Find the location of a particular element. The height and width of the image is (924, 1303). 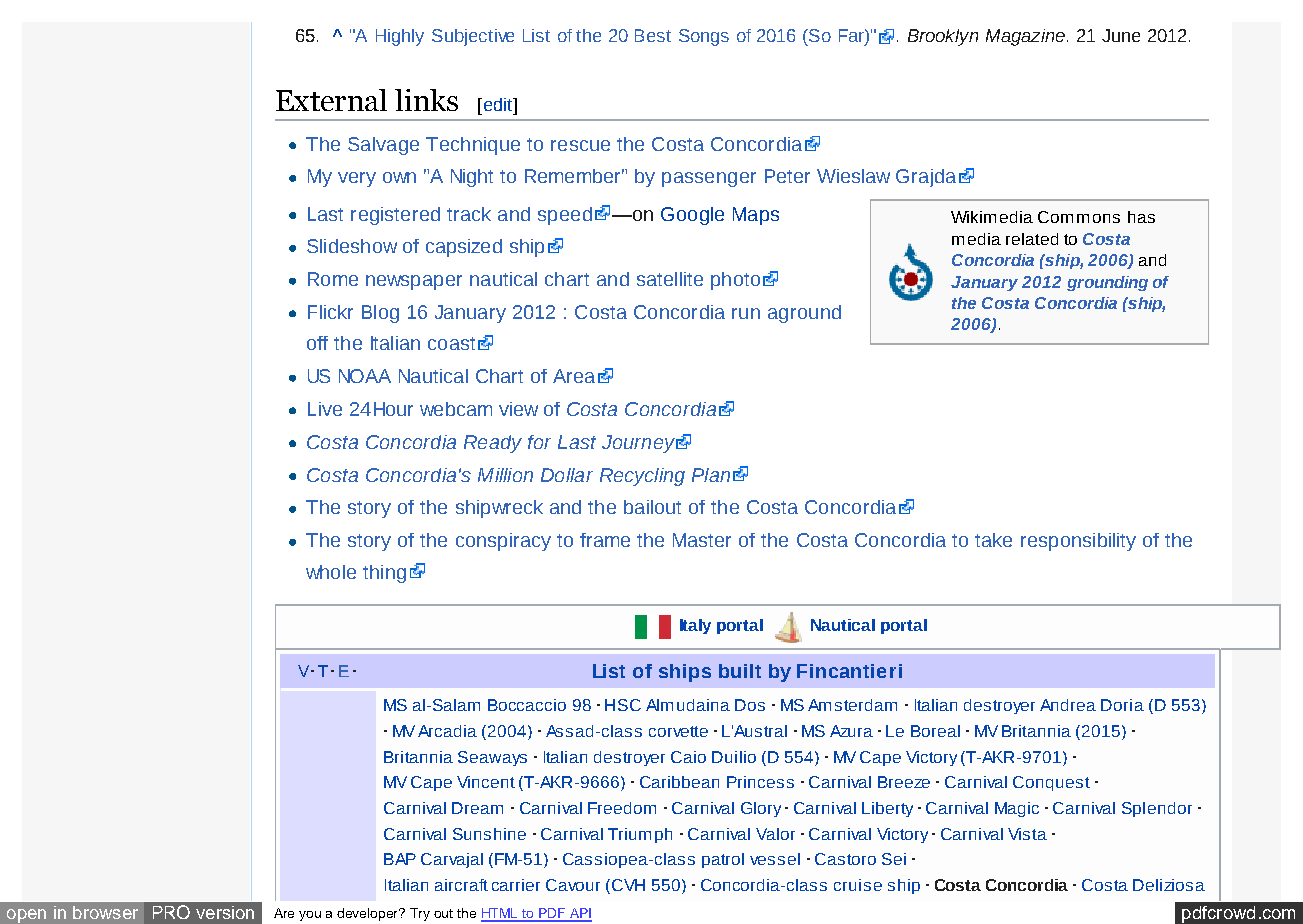

Best is located at coordinates (653, 35).
